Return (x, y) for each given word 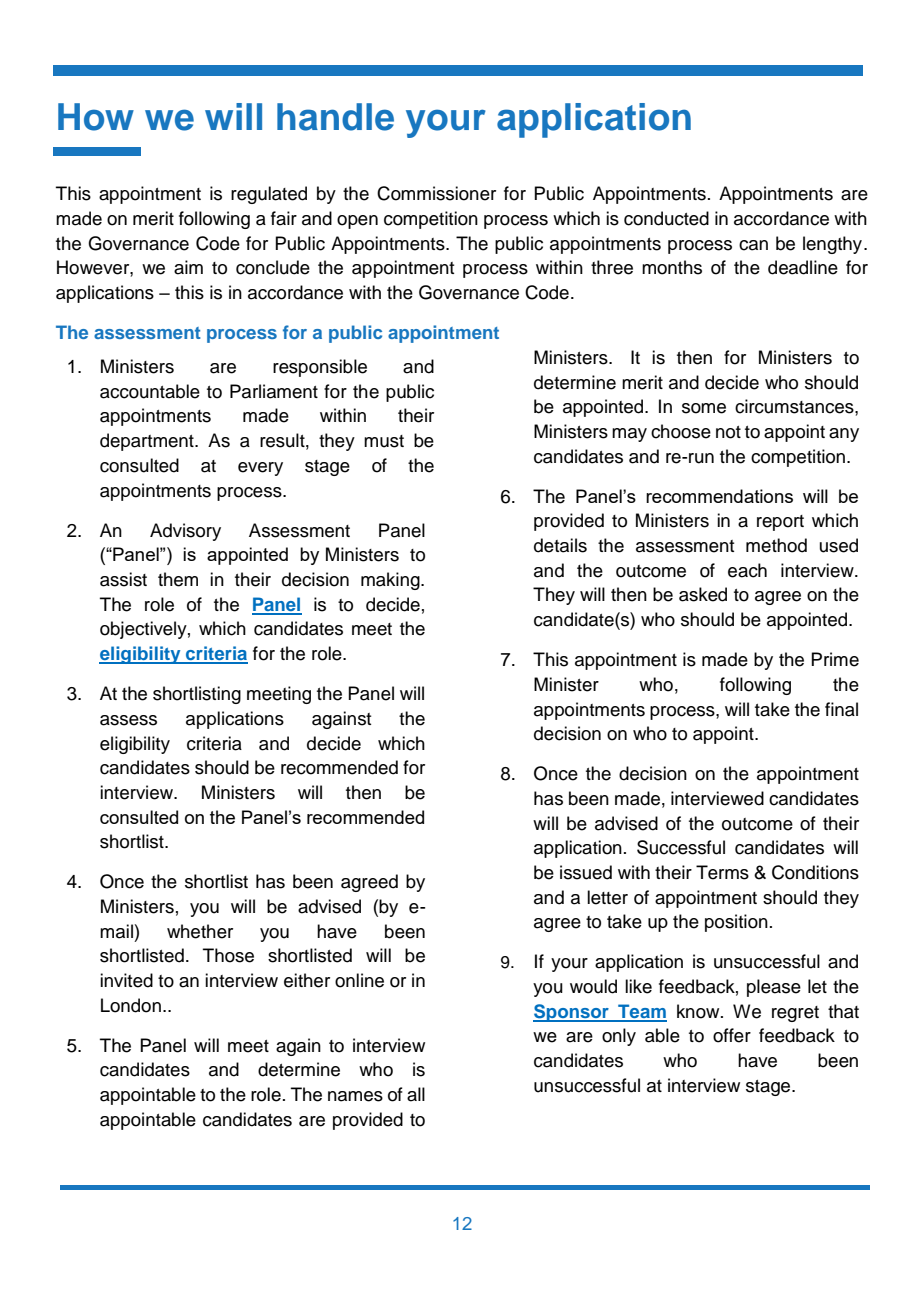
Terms (722, 872)
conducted (666, 218)
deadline (803, 267)
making (391, 581)
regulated (269, 195)
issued (586, 872)
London (131, 1005)
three (612, 267)
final (841, 709)
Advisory (185, 532)
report (780, 523)
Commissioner (436, 193)
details (560, 545)
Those (228, 955)
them (178, 579)
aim (188, 267)
